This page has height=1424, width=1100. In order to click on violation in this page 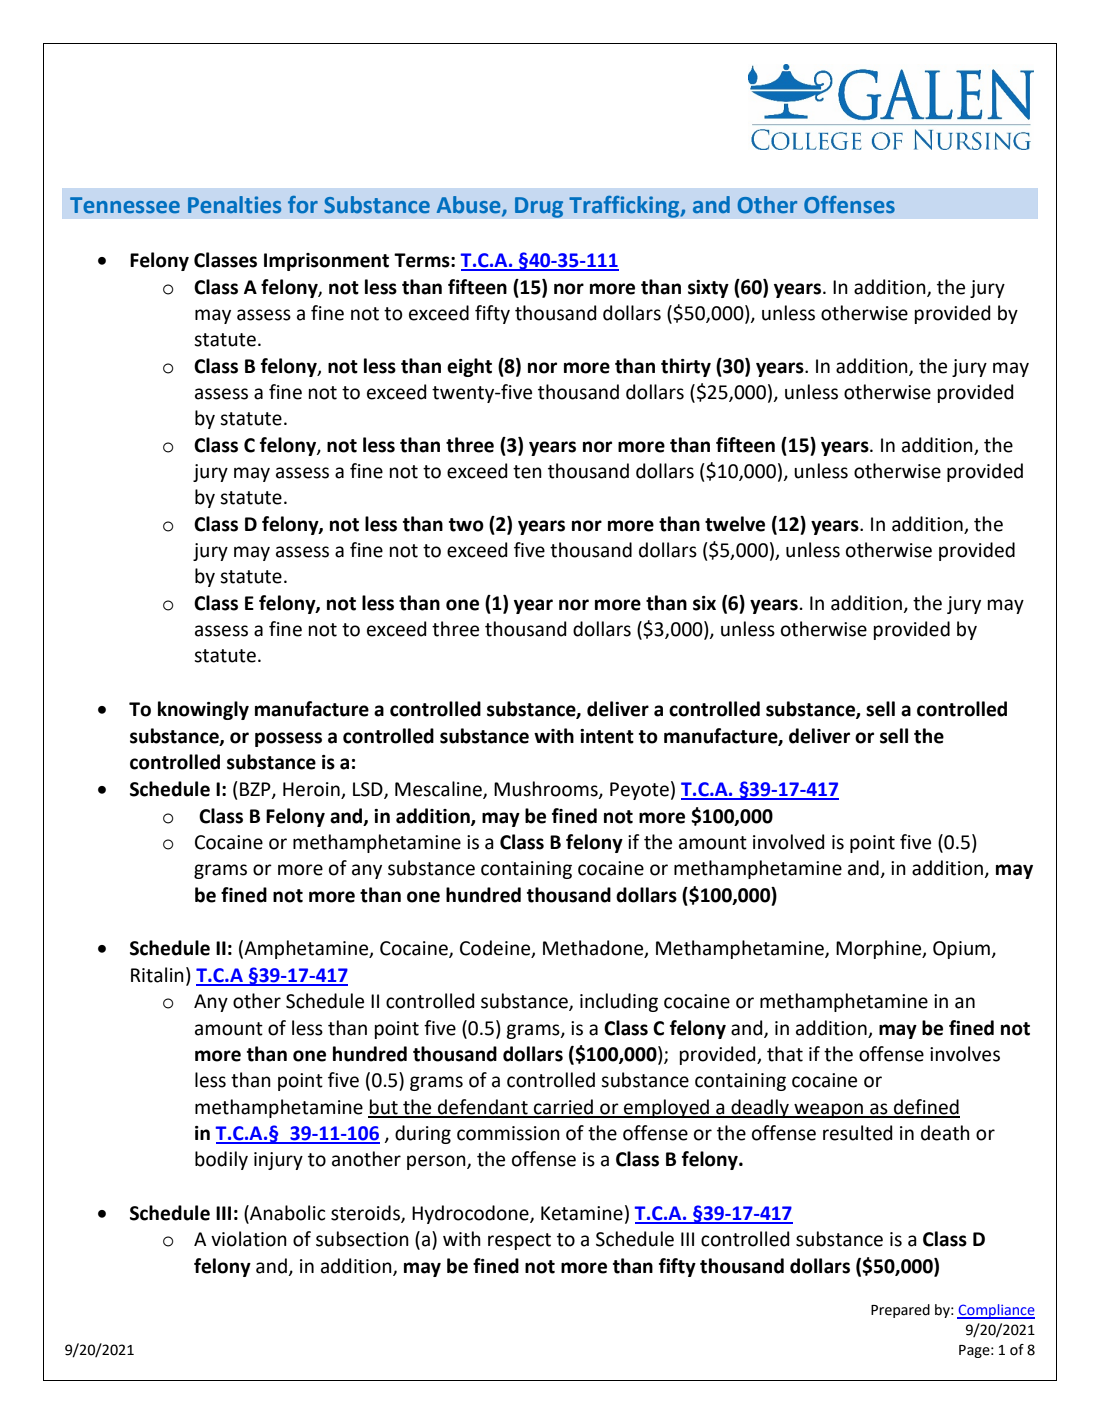, I will do `click(249, 1239)`.
